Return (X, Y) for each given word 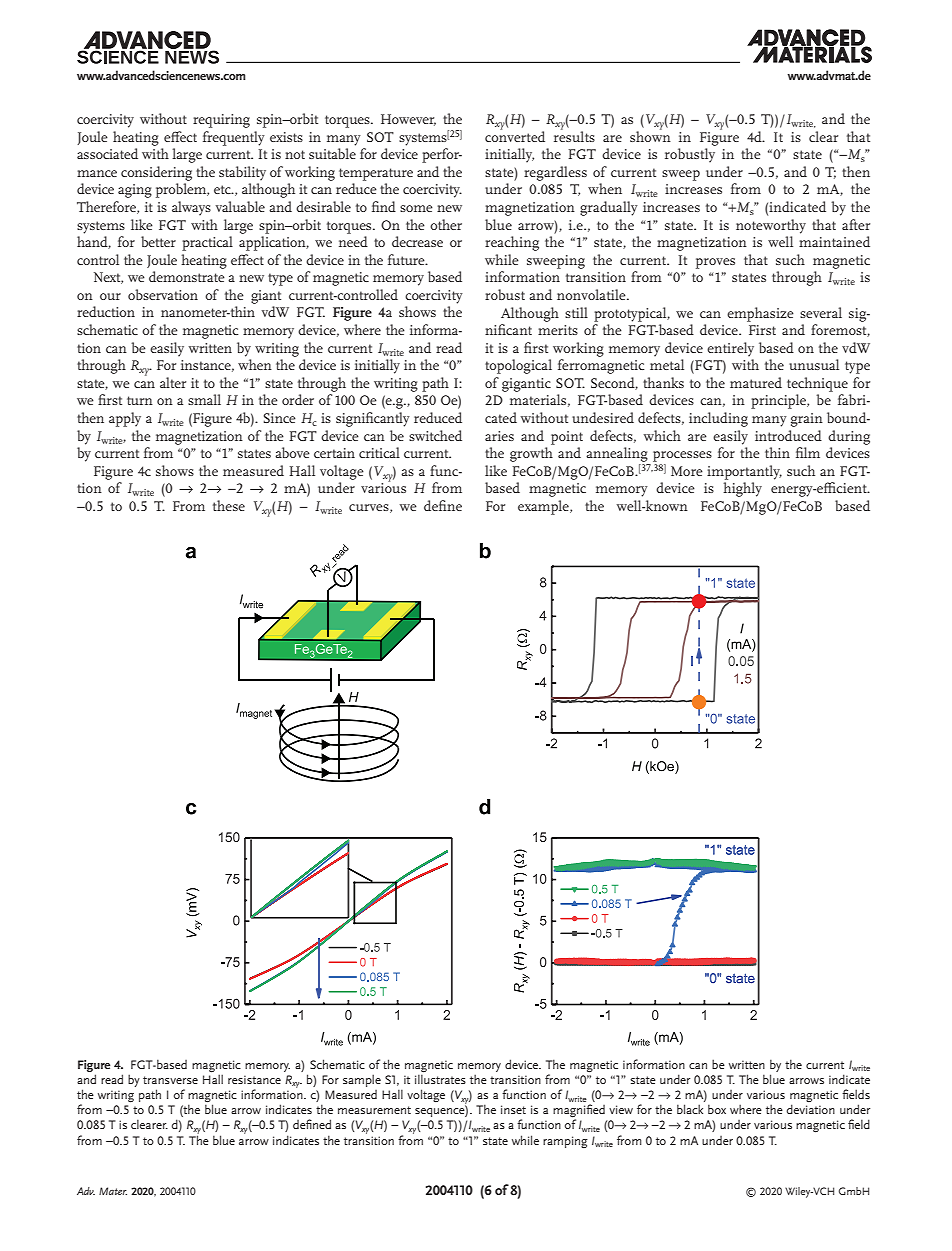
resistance (254, 1079)
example (544, 507)
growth (531, 454)
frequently (234, 138)
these (229, 505)
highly (742, 489)
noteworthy (771, 226)
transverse (170, 1080)
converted (515, 135)
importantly (744, 472)
